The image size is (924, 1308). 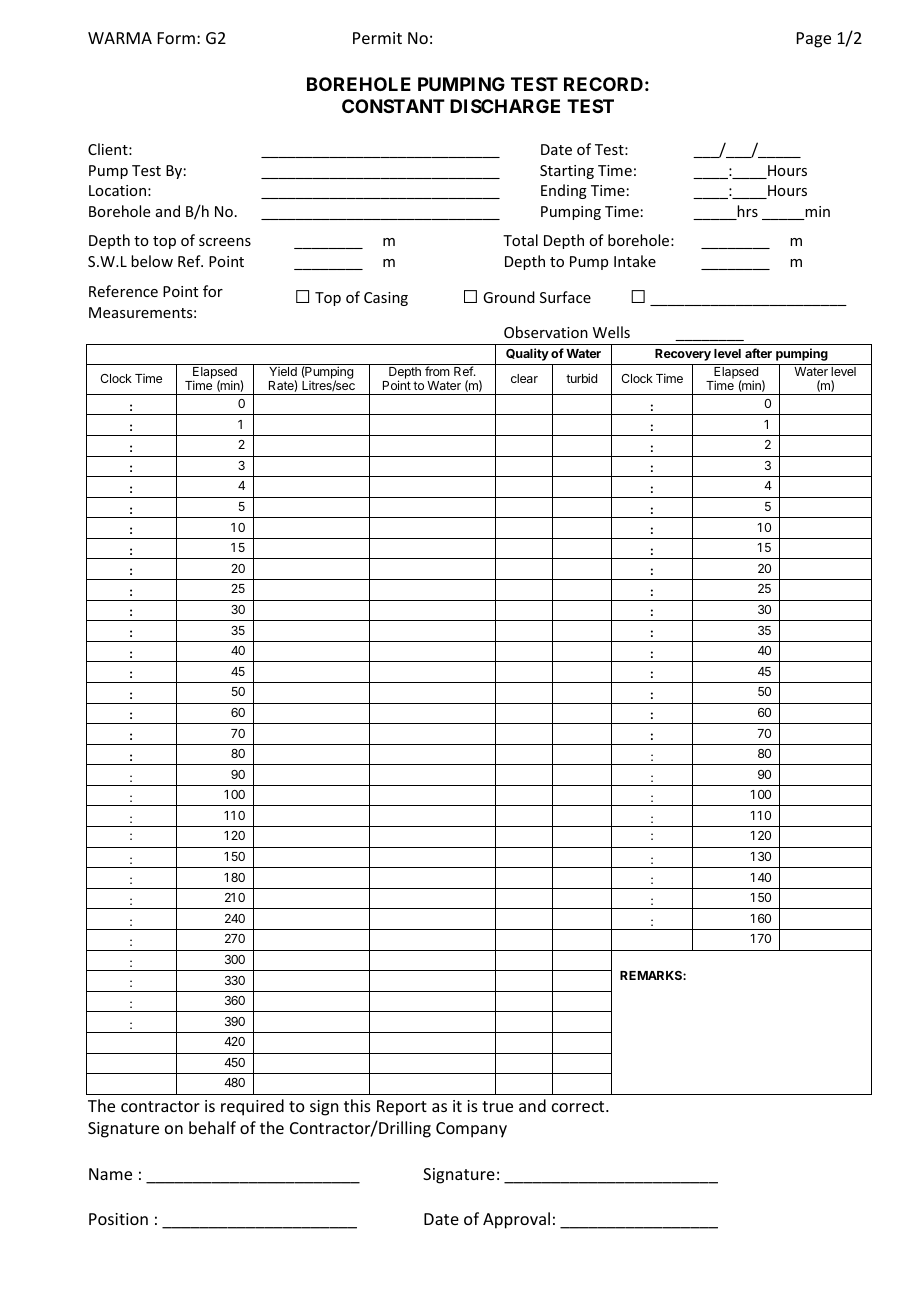 What do you see at coordinates (437, 371) in the screenshot?
I see `from` at bounding box center [437, 371].
